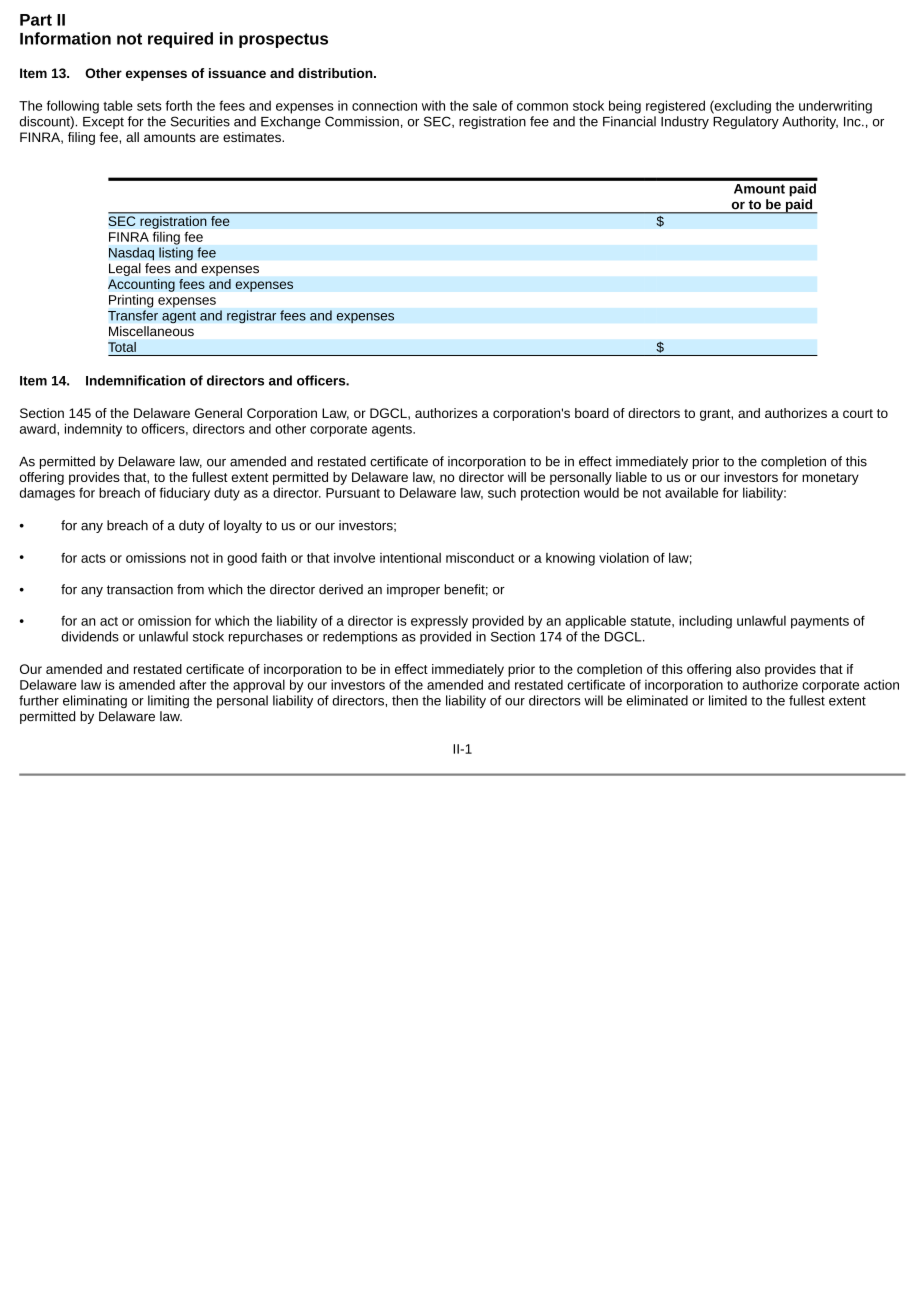 The width and height of the screenshot is (924, 1308). I want to click on court, so click(858, 413).
